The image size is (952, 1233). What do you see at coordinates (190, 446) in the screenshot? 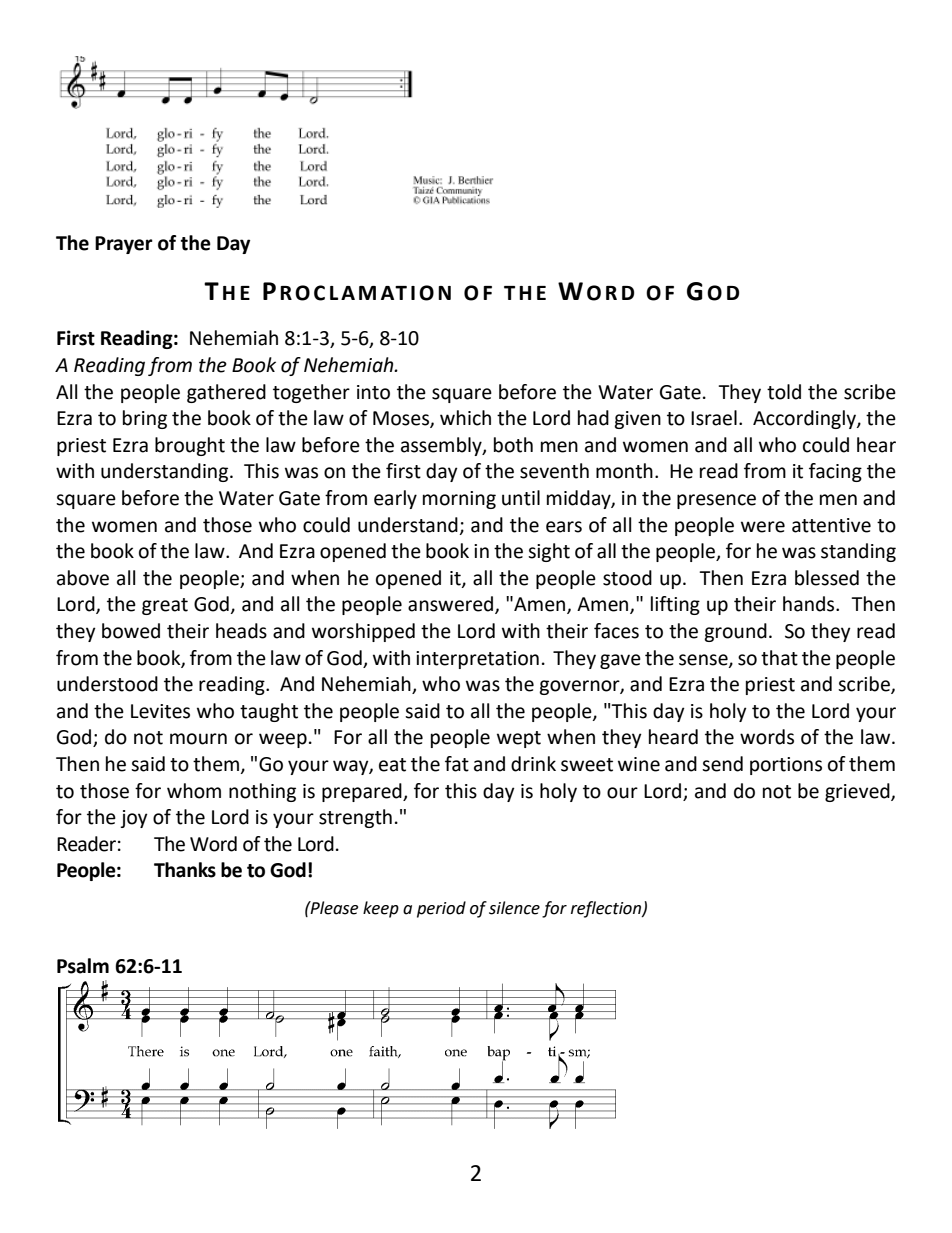
I see `brought` at bounding box center [190, 446].
